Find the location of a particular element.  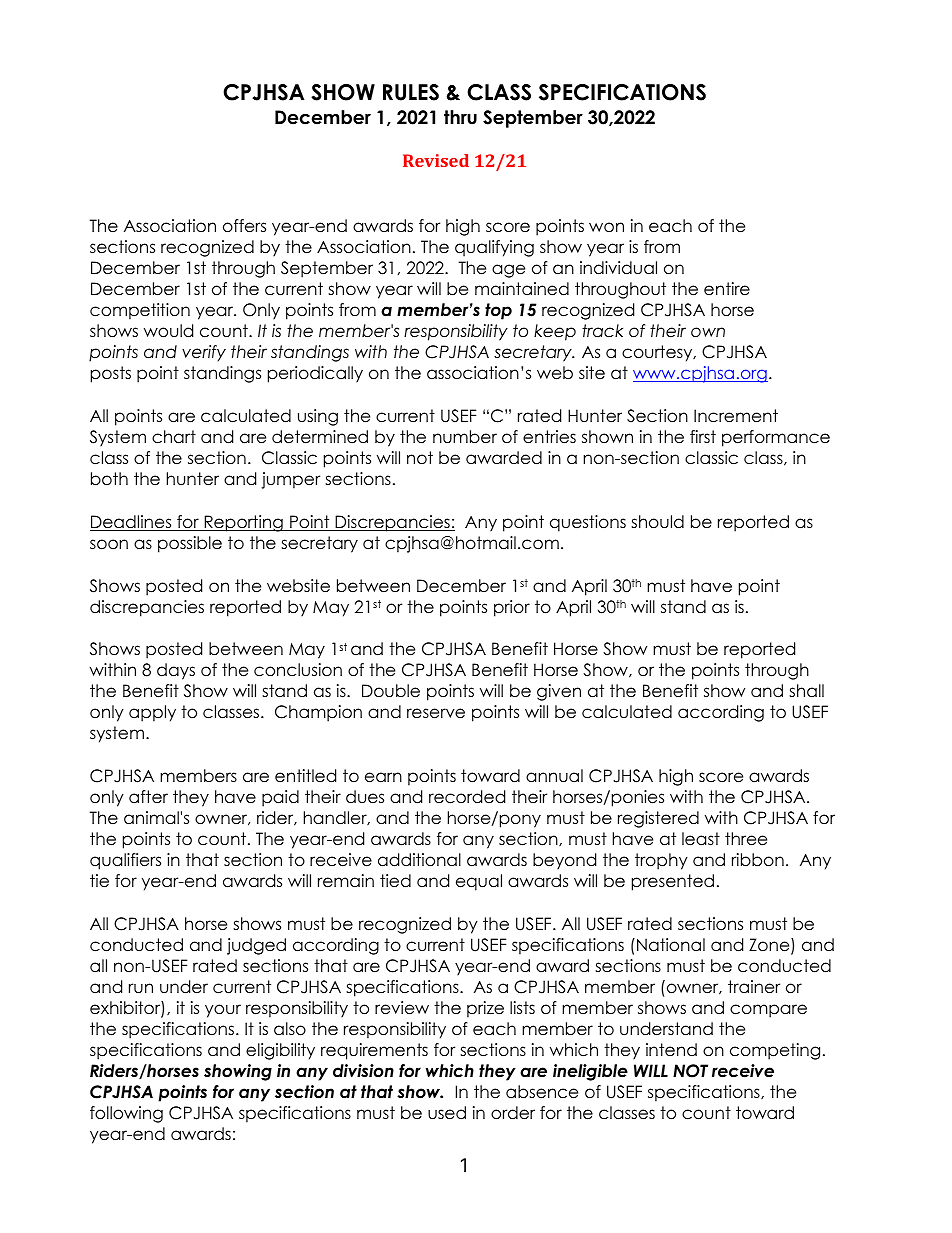

following is located at coordinates (126, 1114).
